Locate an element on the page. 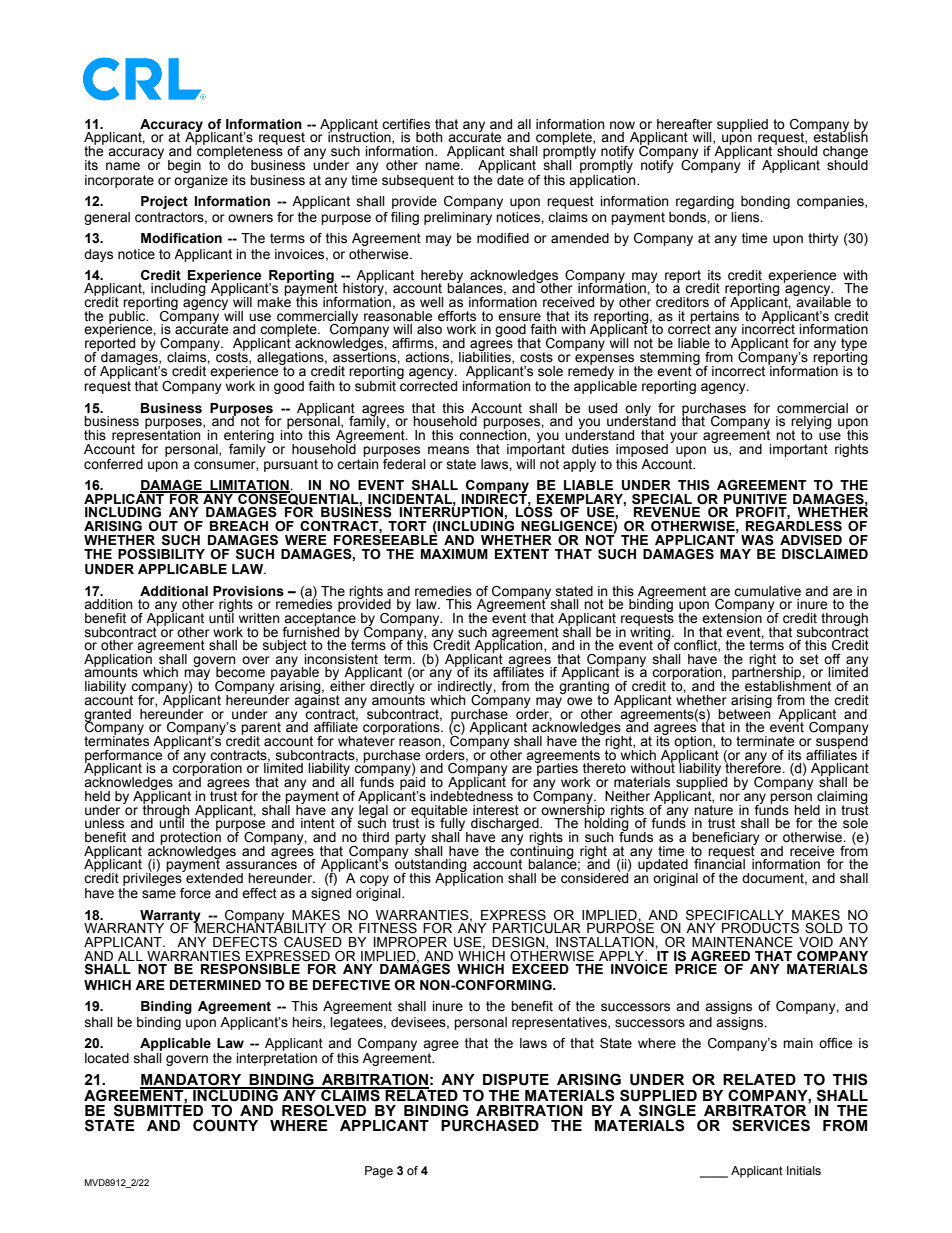 This page has height=1233, width=952. become is located at coordinates (240, 672).
